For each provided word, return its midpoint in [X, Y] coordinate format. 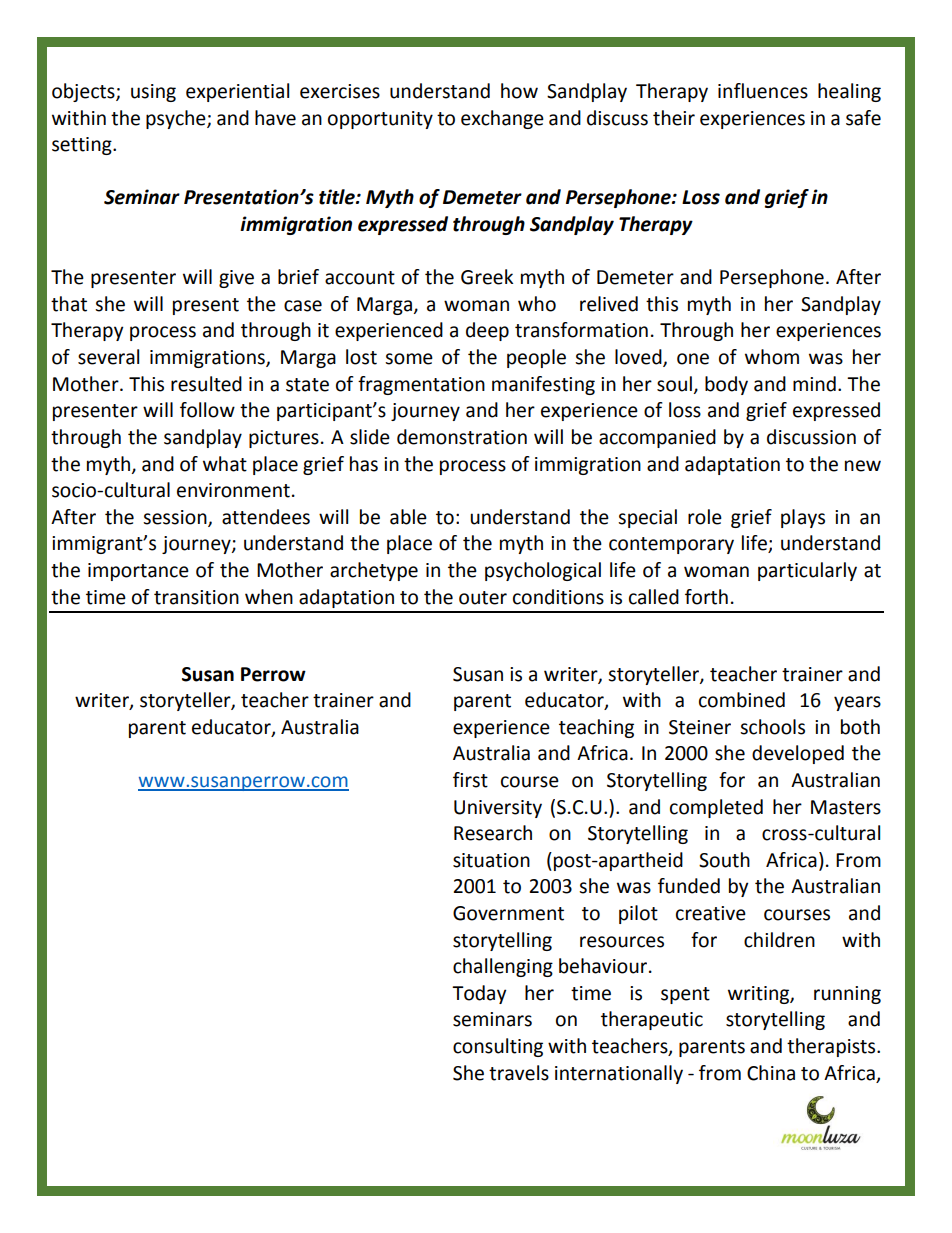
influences [763, 91]
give [236, 279]
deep [487, 331]
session [176, 518]
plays [803, 518]
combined [742, 700]
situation [491, 860]
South [724, 860]
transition [196, 597]
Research [493, 833]
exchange [502, 119]
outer [483, 598]
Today [479, 994]
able [408, 517]
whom [772, 357]
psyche [177, 119]
